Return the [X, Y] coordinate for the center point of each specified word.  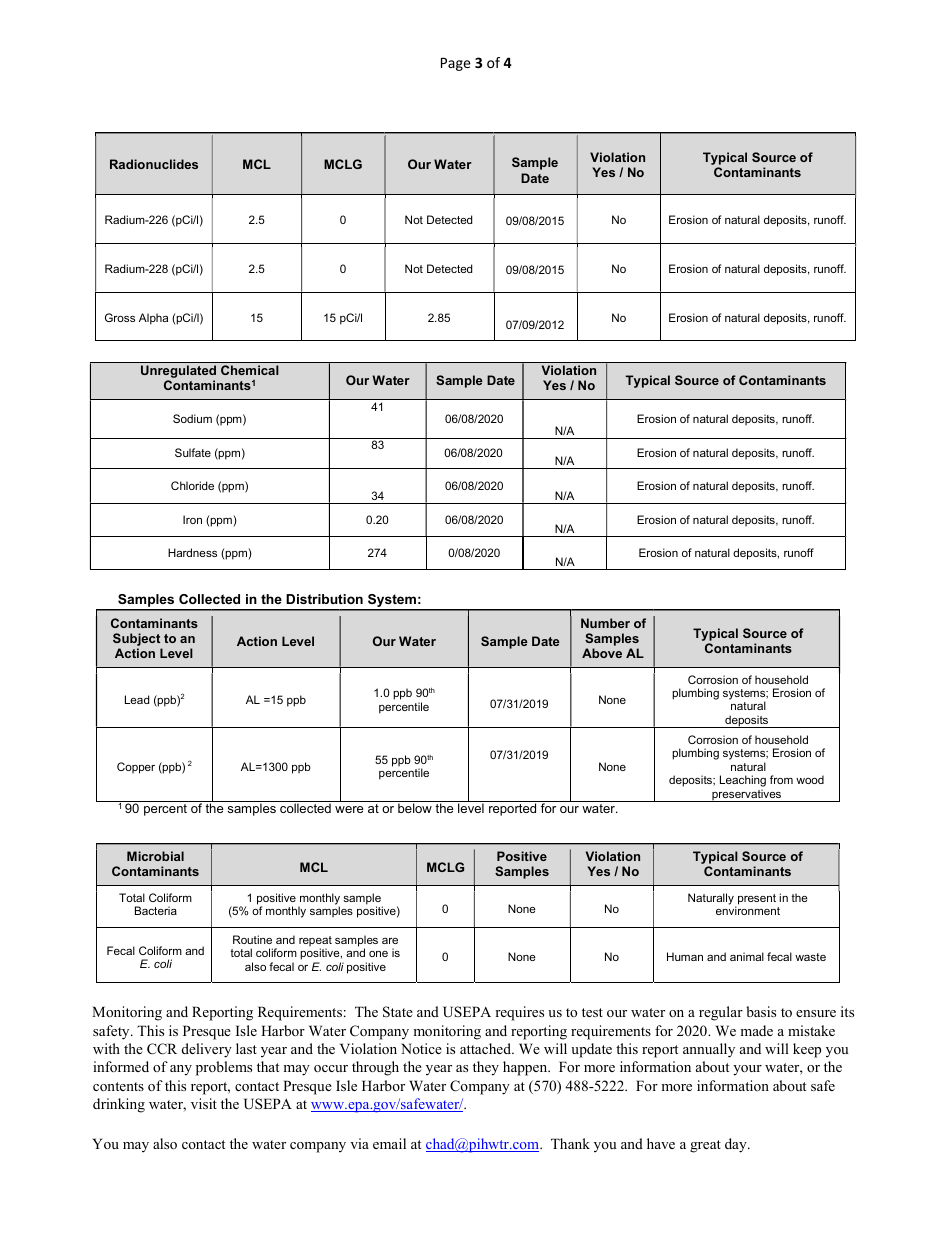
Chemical [250, 370]
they [486, 1068]
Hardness [192, 552]
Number [605, 623]
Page [456, 64]
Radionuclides [154, 164]
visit [204, 1103]
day [737, 1145]
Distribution [324, 599]
